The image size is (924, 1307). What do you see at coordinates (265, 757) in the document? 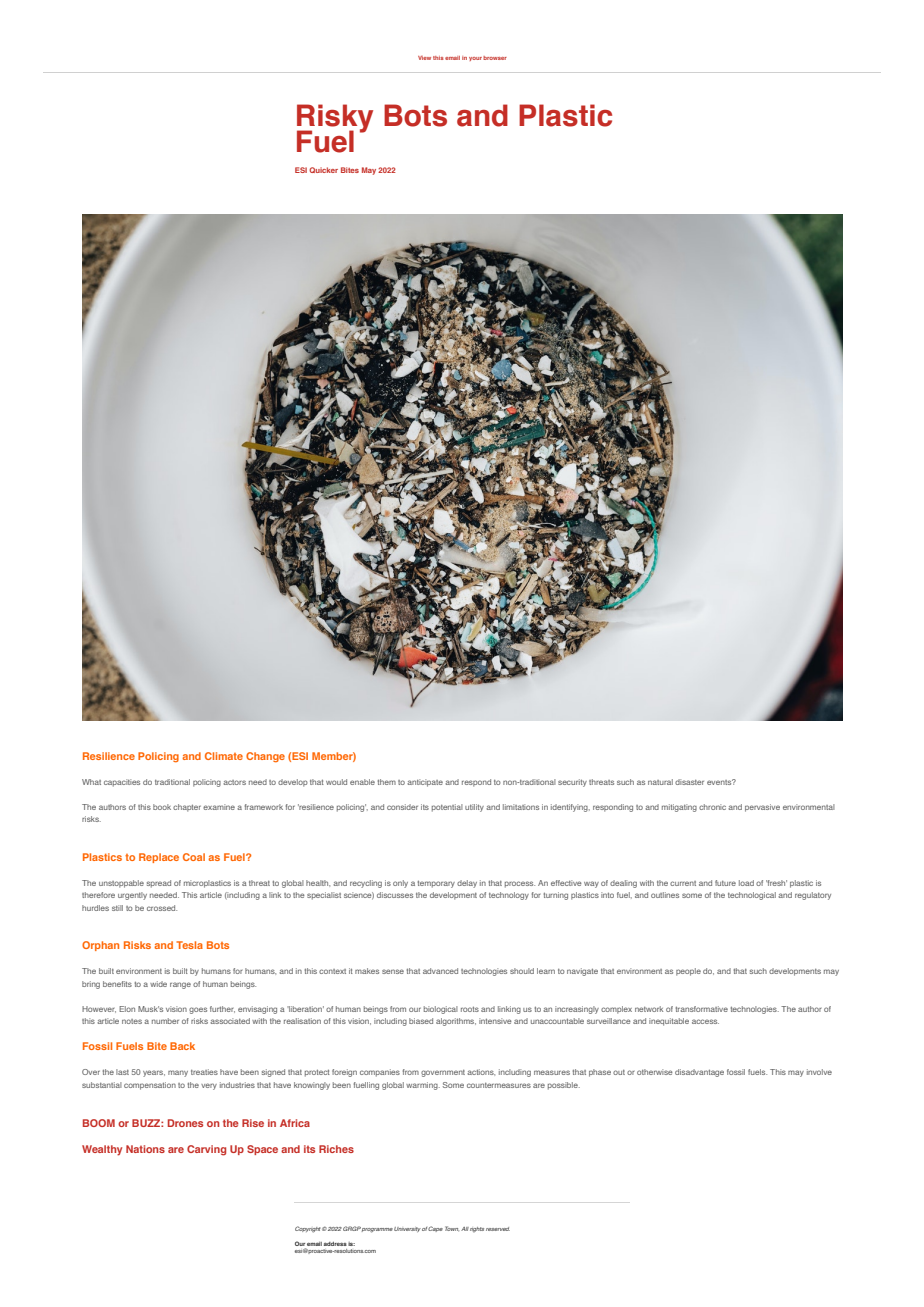
I see `Change` at bounding box center [265, 757].
